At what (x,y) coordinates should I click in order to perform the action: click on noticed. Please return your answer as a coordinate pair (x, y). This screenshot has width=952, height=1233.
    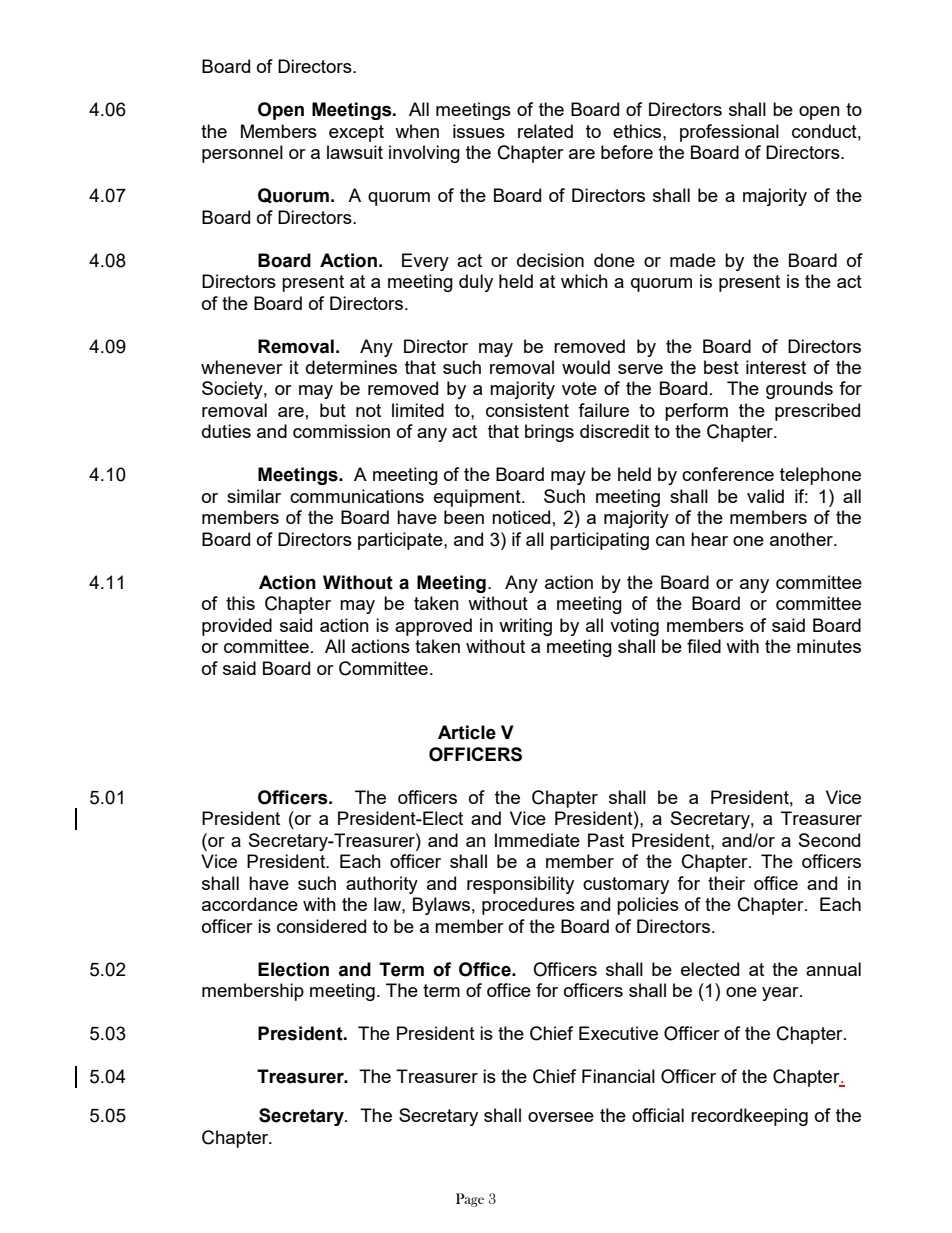
    Looking at the image, I should click on (521, 517).
